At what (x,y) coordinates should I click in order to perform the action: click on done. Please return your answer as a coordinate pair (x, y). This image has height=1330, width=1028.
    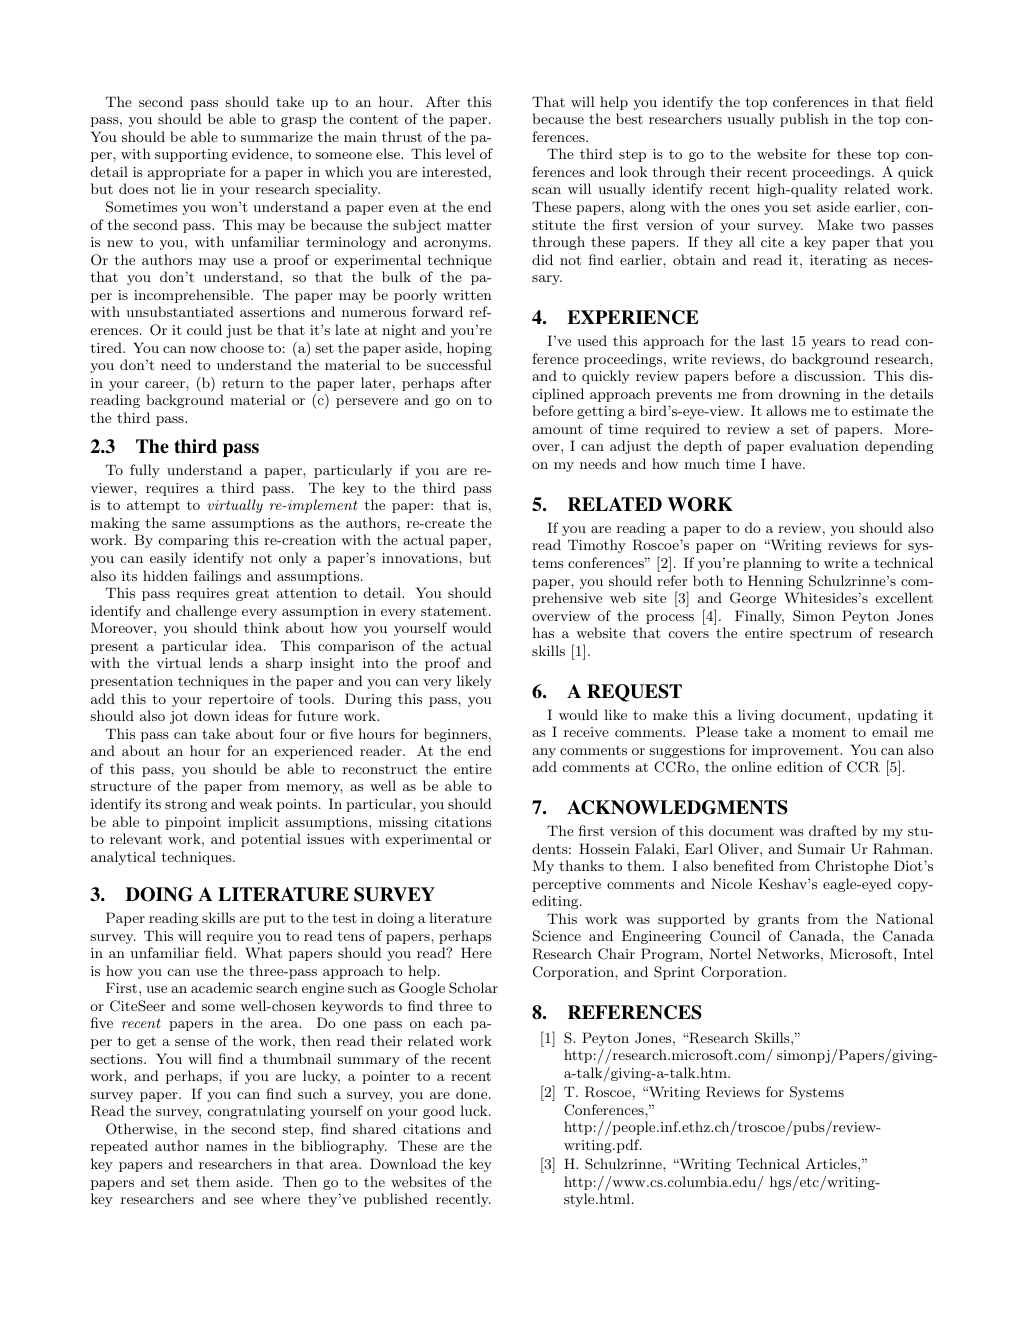
    Looking at the image, I should click on (473, 1093).
